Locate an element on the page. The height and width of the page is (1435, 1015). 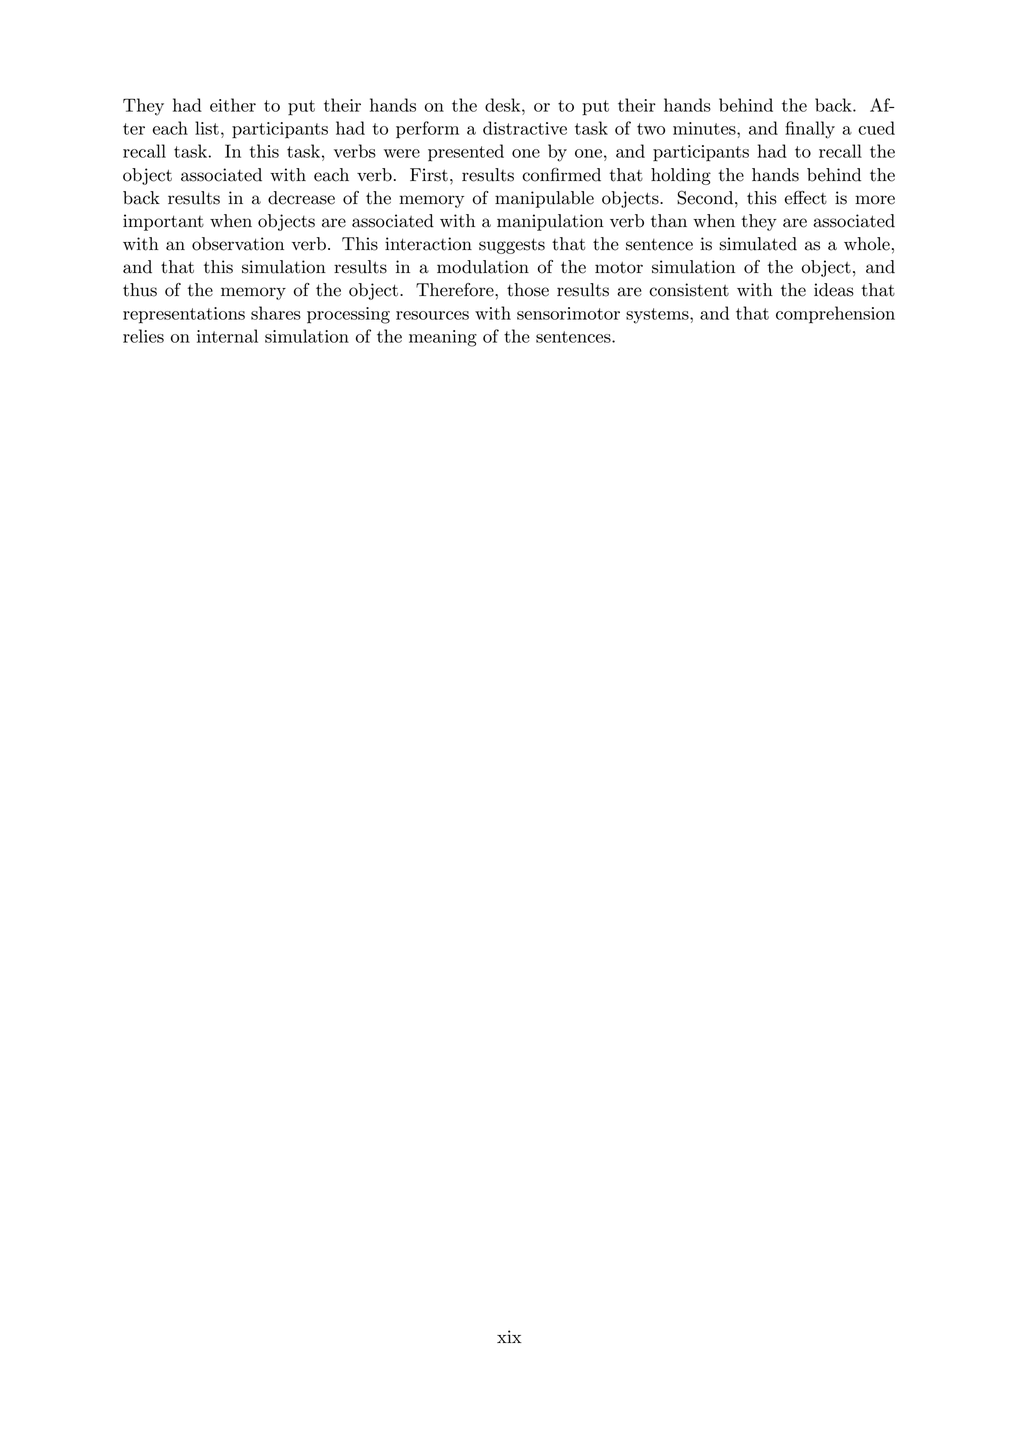
internal is located at coordinates (227, 336).
